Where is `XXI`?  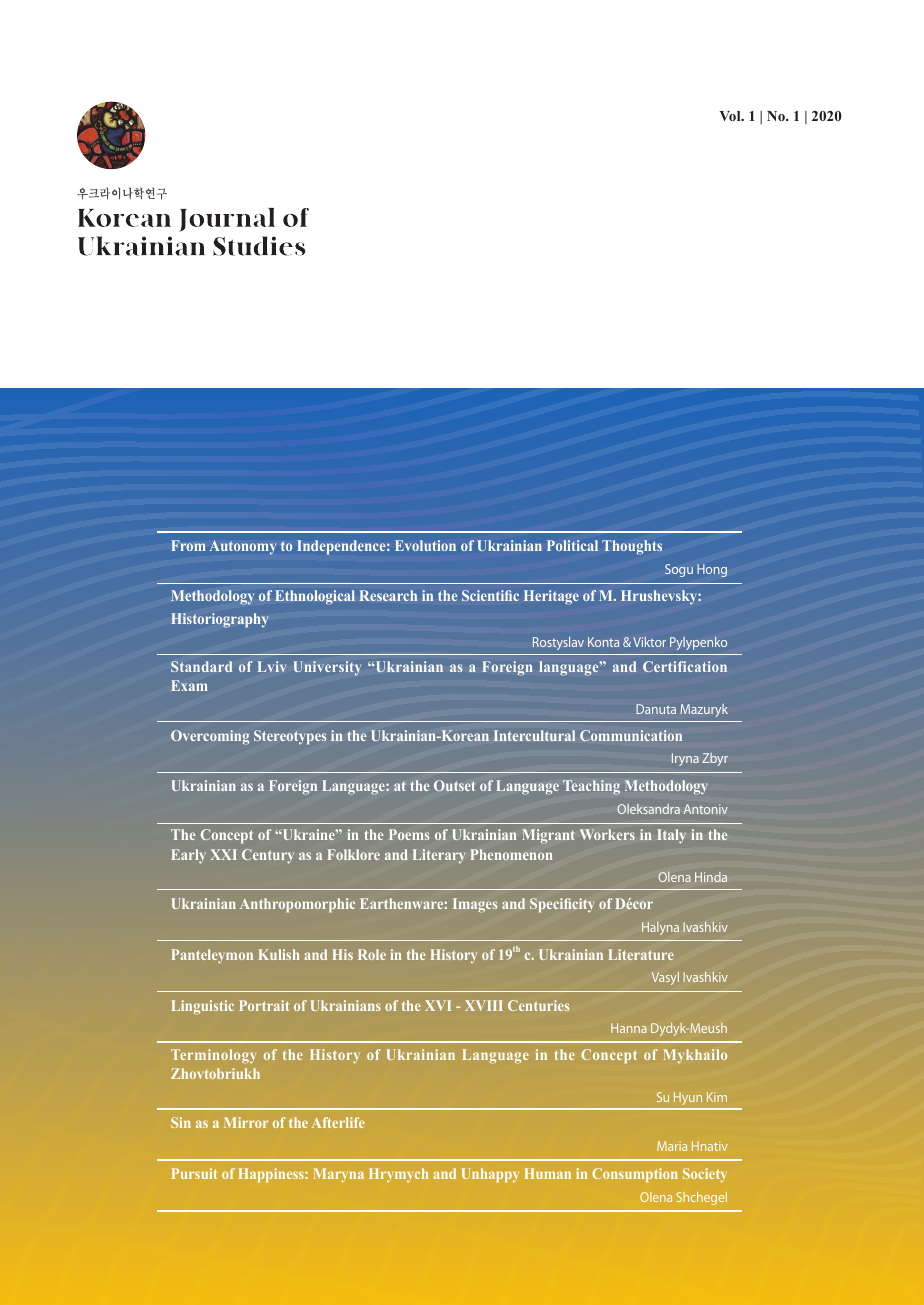
XXI is located at coordinates (224, 854).
